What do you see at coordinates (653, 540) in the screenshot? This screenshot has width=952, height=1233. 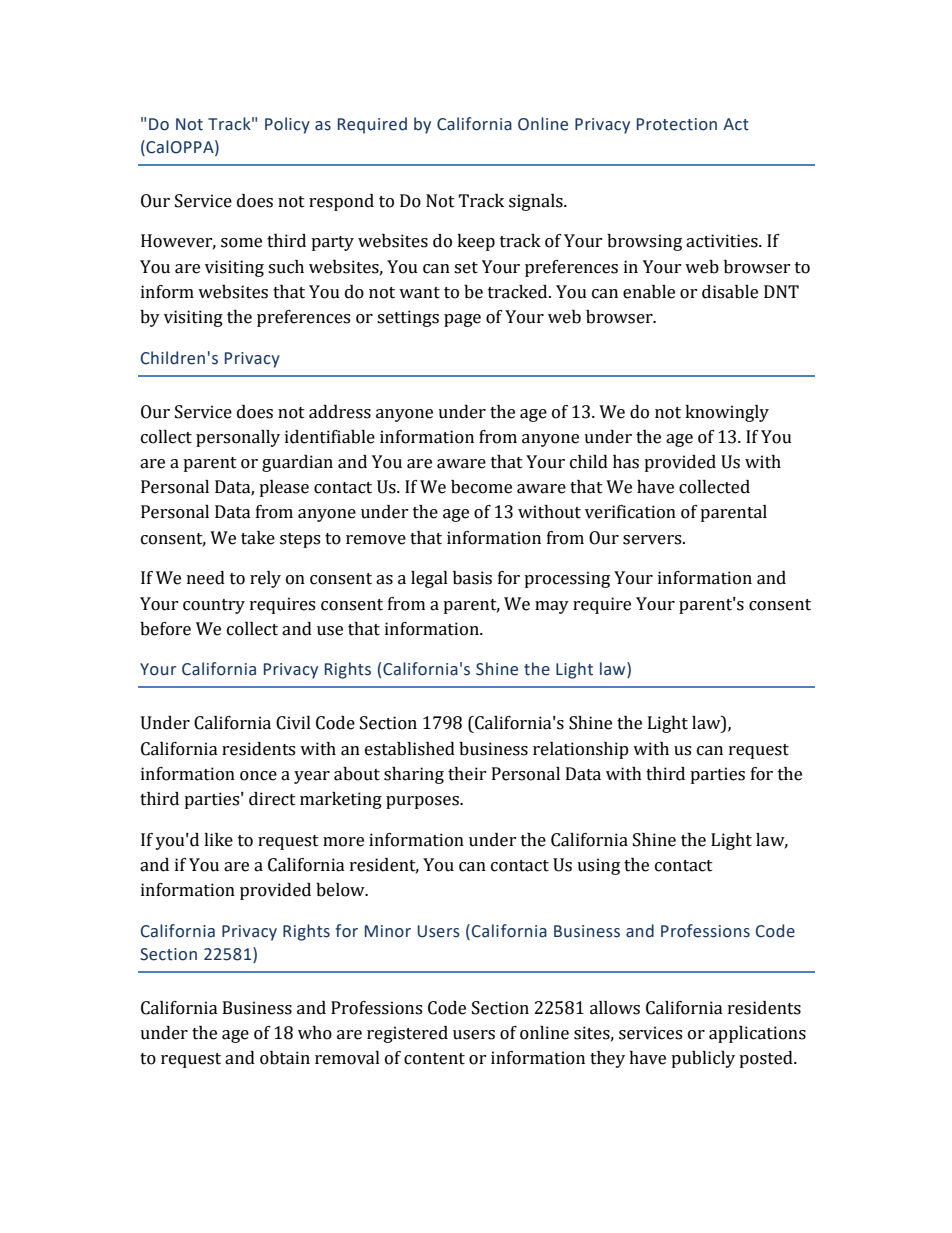 I see `servers` at bounding box center [653, 540].
